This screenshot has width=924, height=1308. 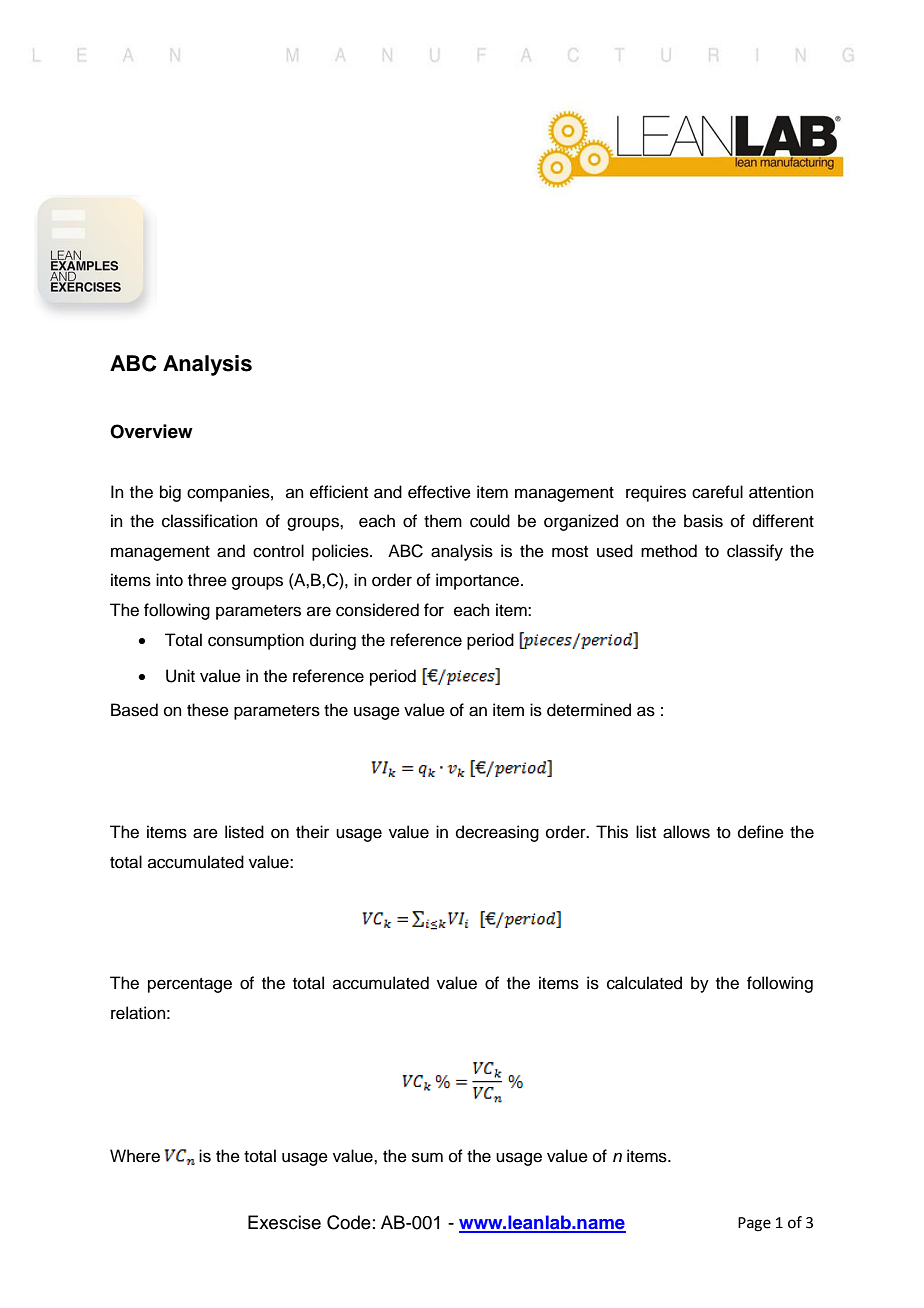 What do you see at coordinates (644, 983) in the screenshot?
I see `calculated` at bounding box center [644, 983].
